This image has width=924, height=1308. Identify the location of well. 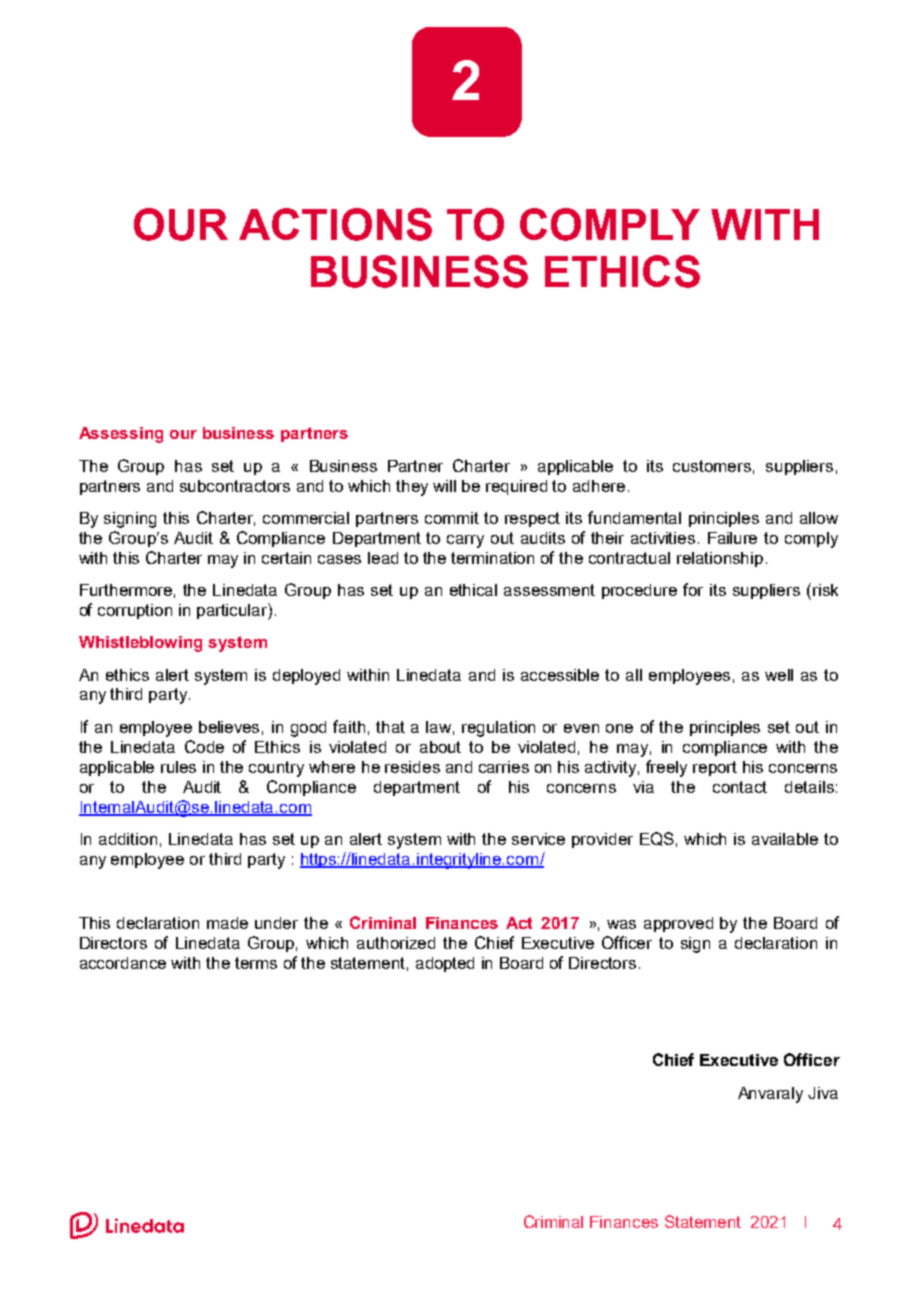
(779, 675).
